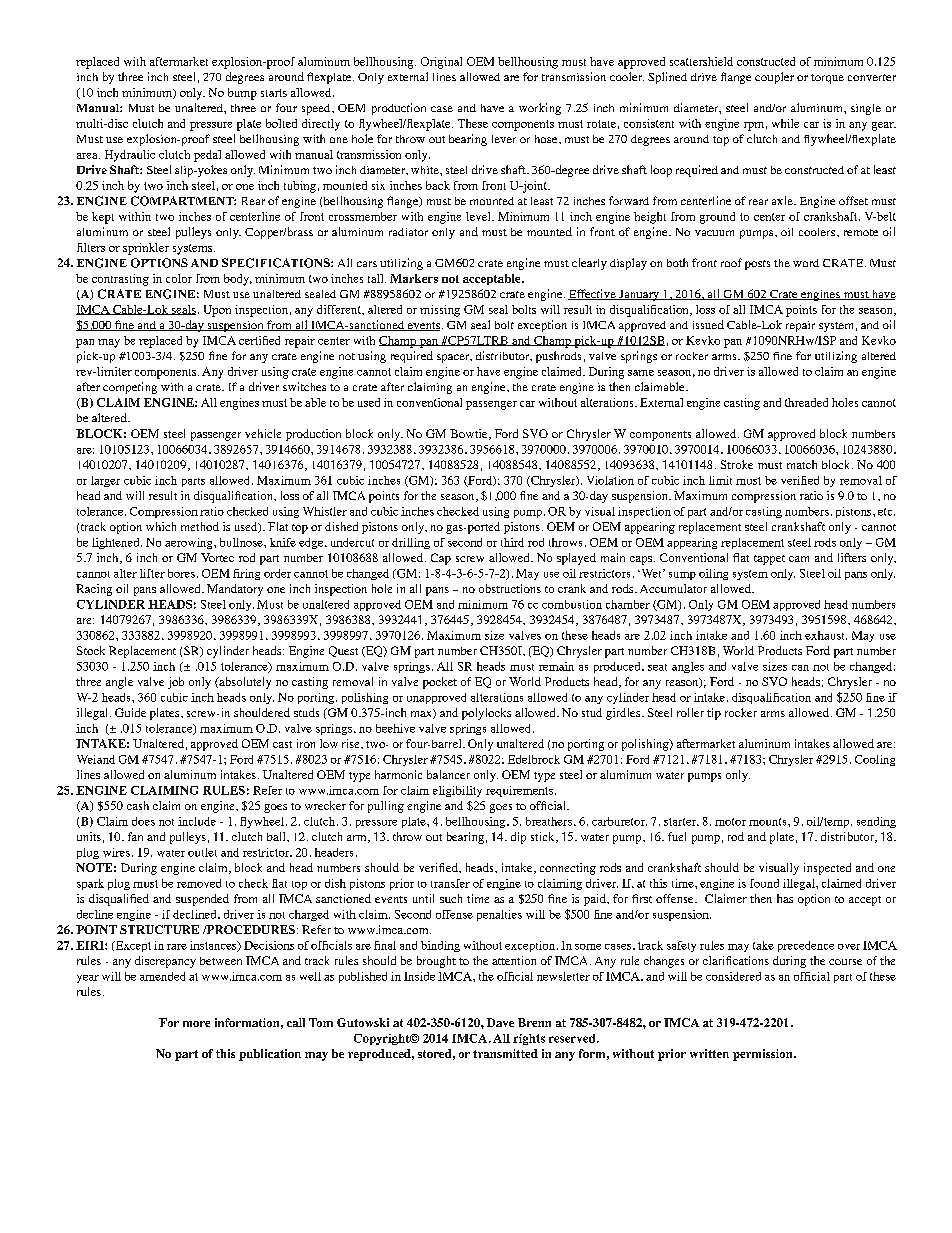  Describe the element at coordinates (196, 1024) in the document. I see `more` at that location.
